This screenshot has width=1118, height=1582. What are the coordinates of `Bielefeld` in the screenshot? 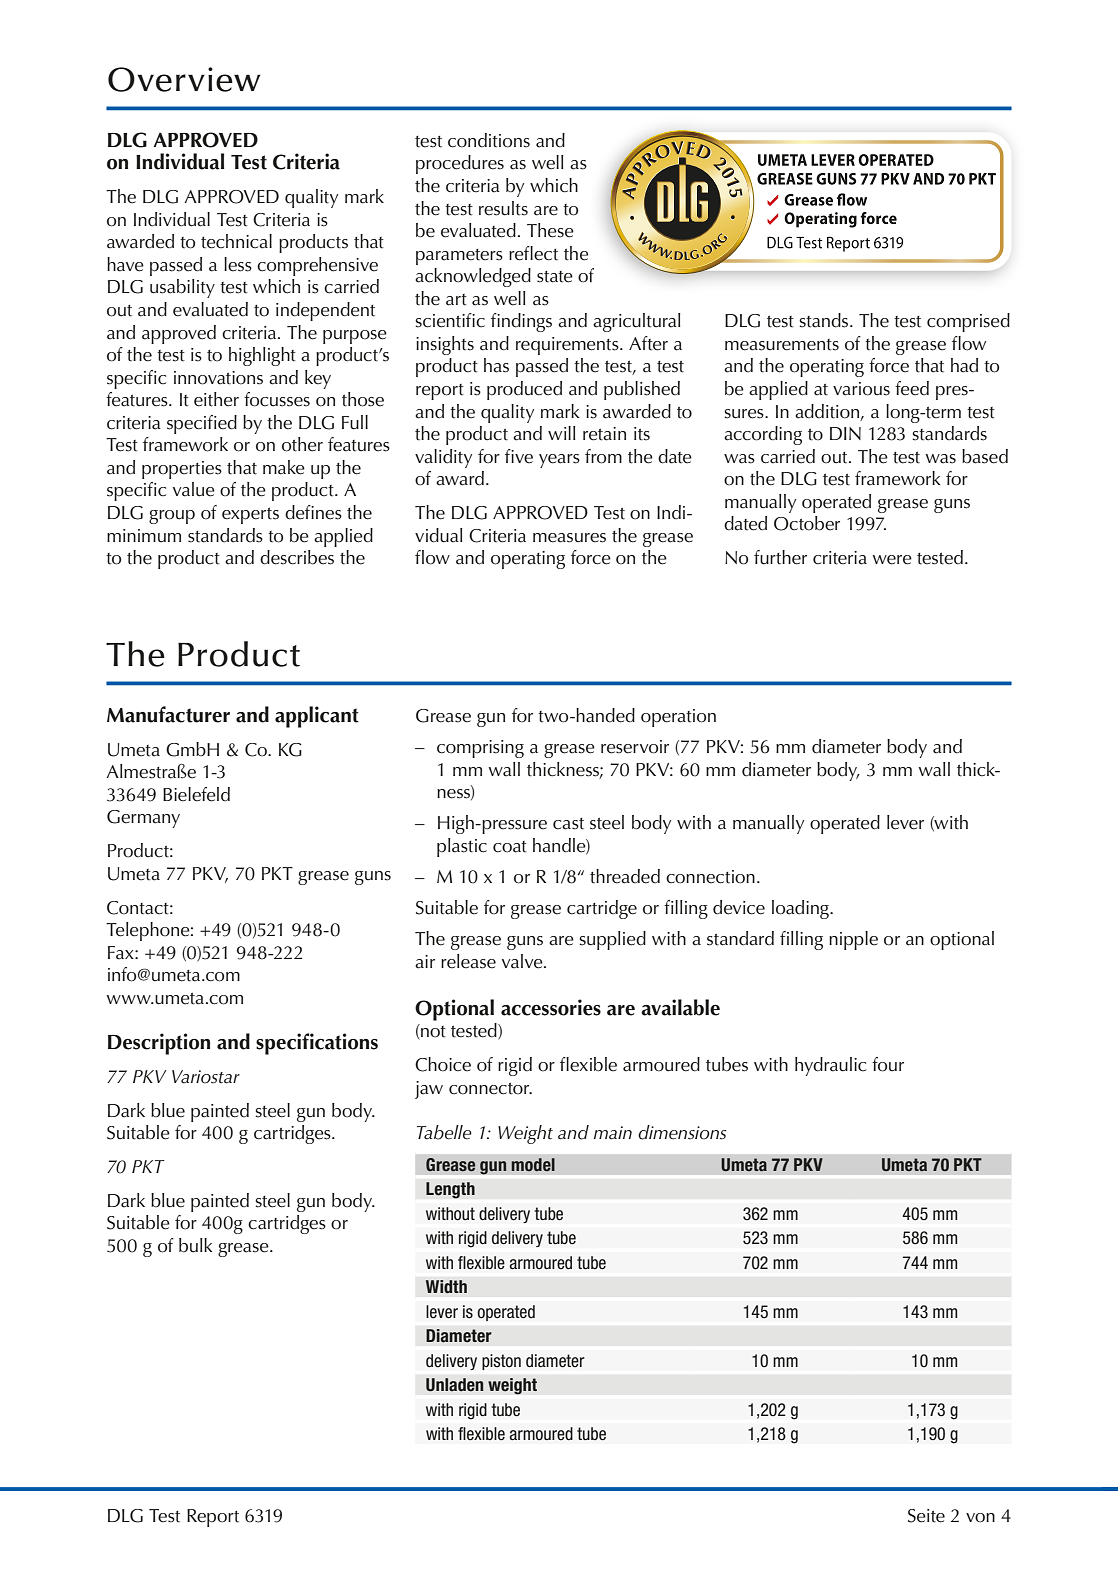 It's located at (196, 794).
